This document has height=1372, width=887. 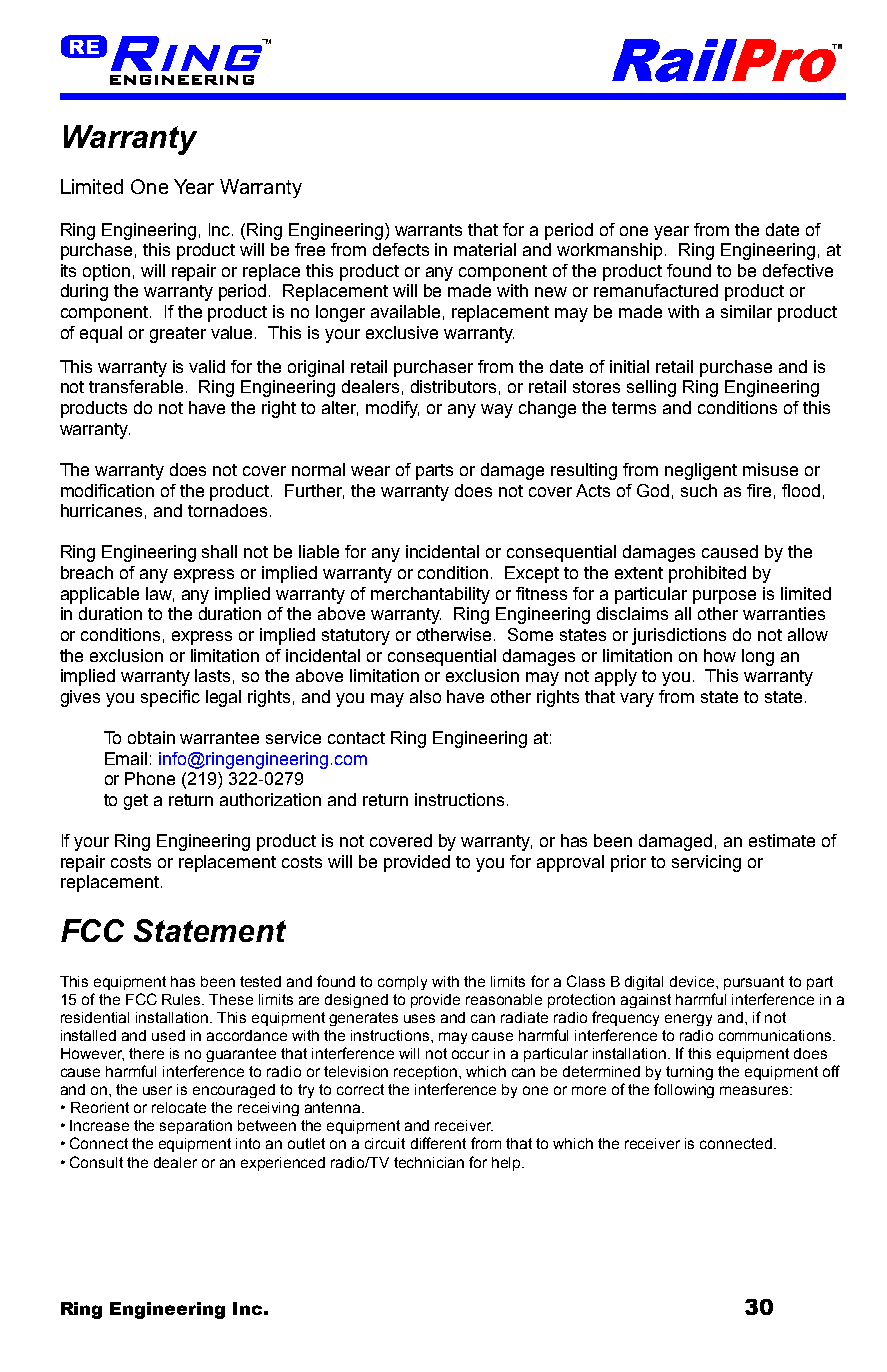 I want to click on different, so click(x=438, y=1143).
